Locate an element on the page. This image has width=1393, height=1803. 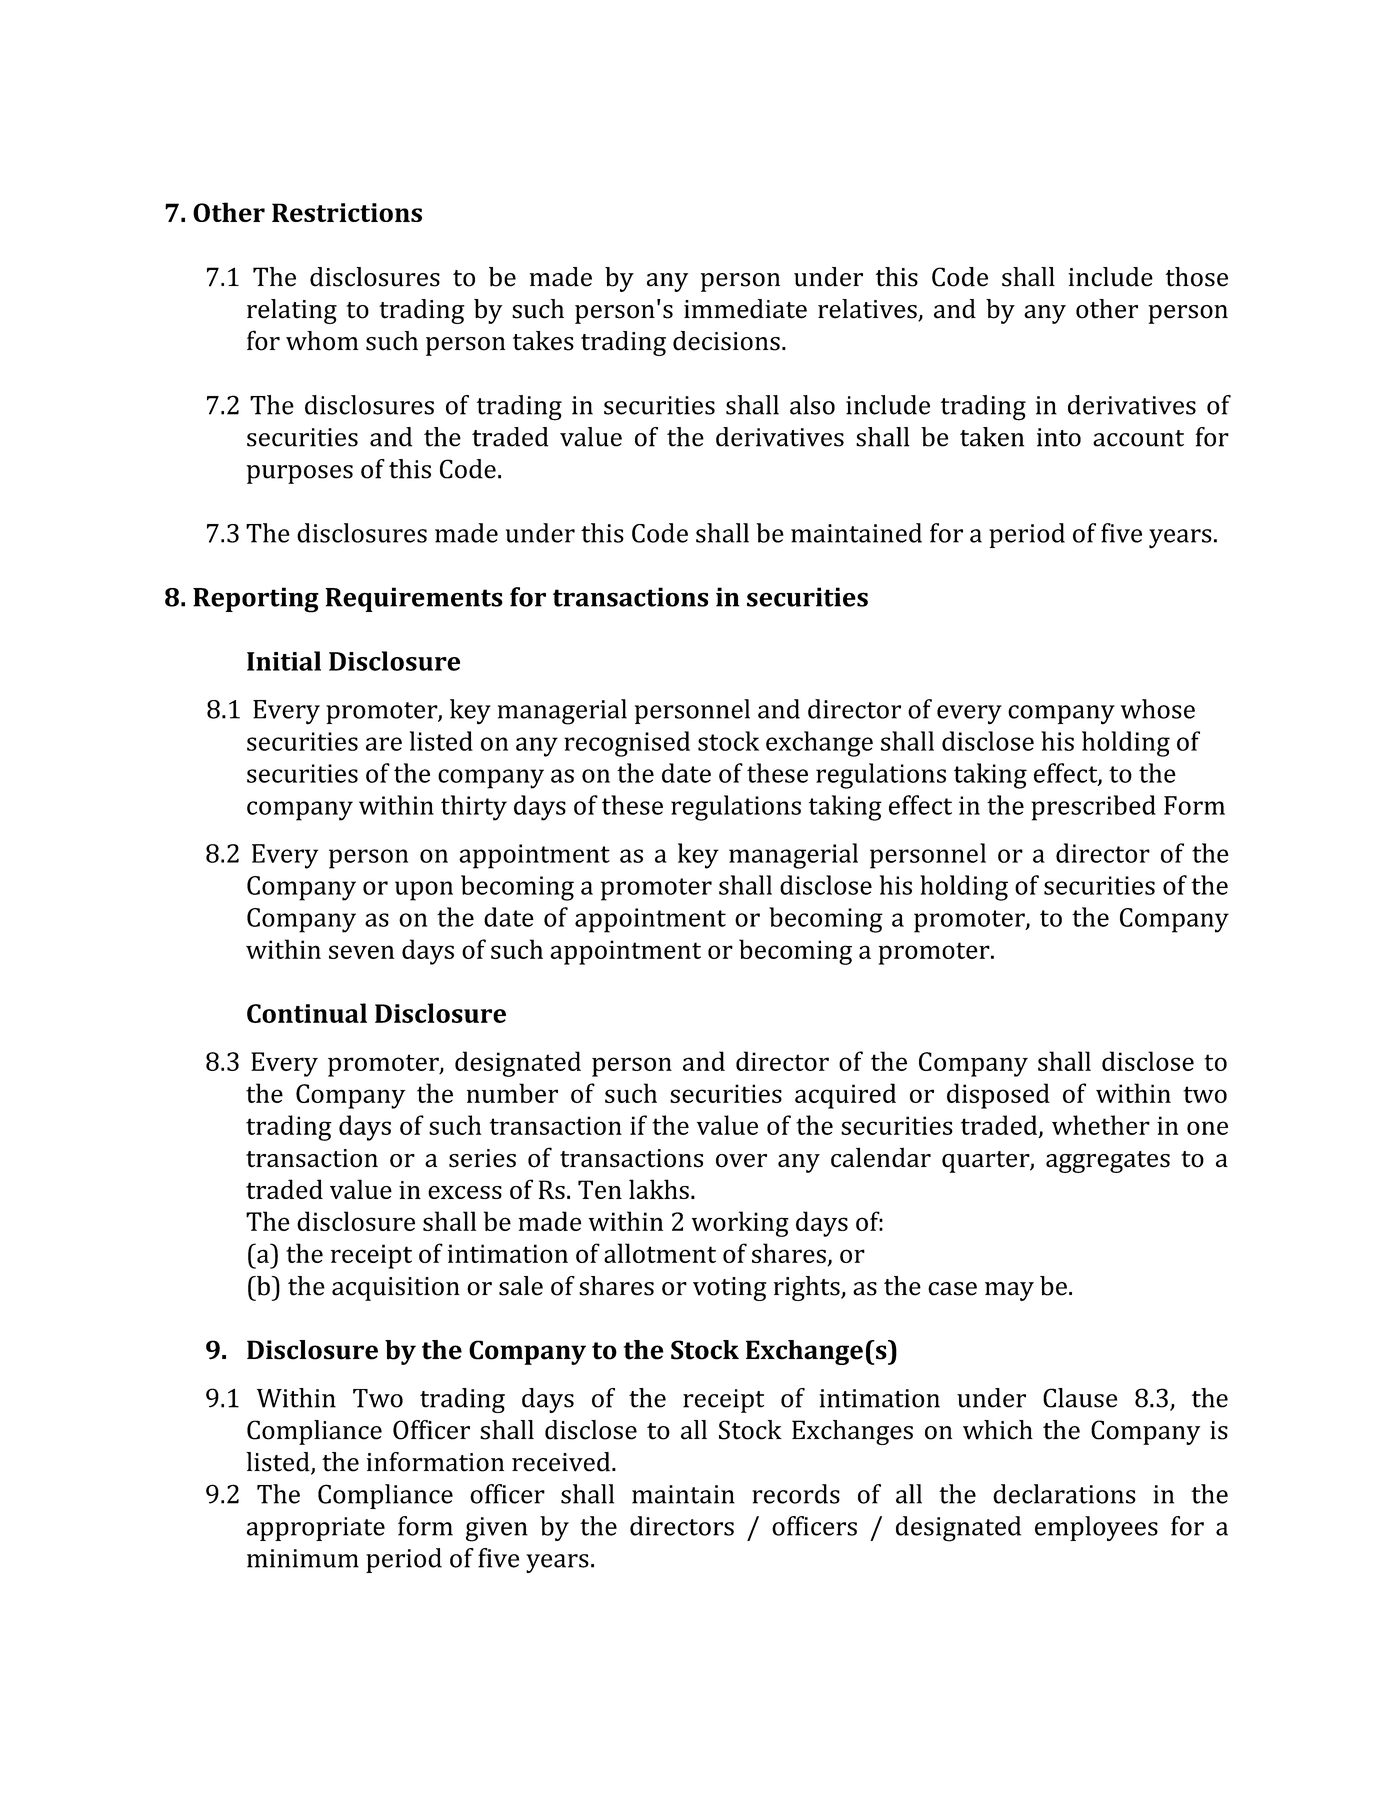
Restrictions is located at coordinates (347, 212).
